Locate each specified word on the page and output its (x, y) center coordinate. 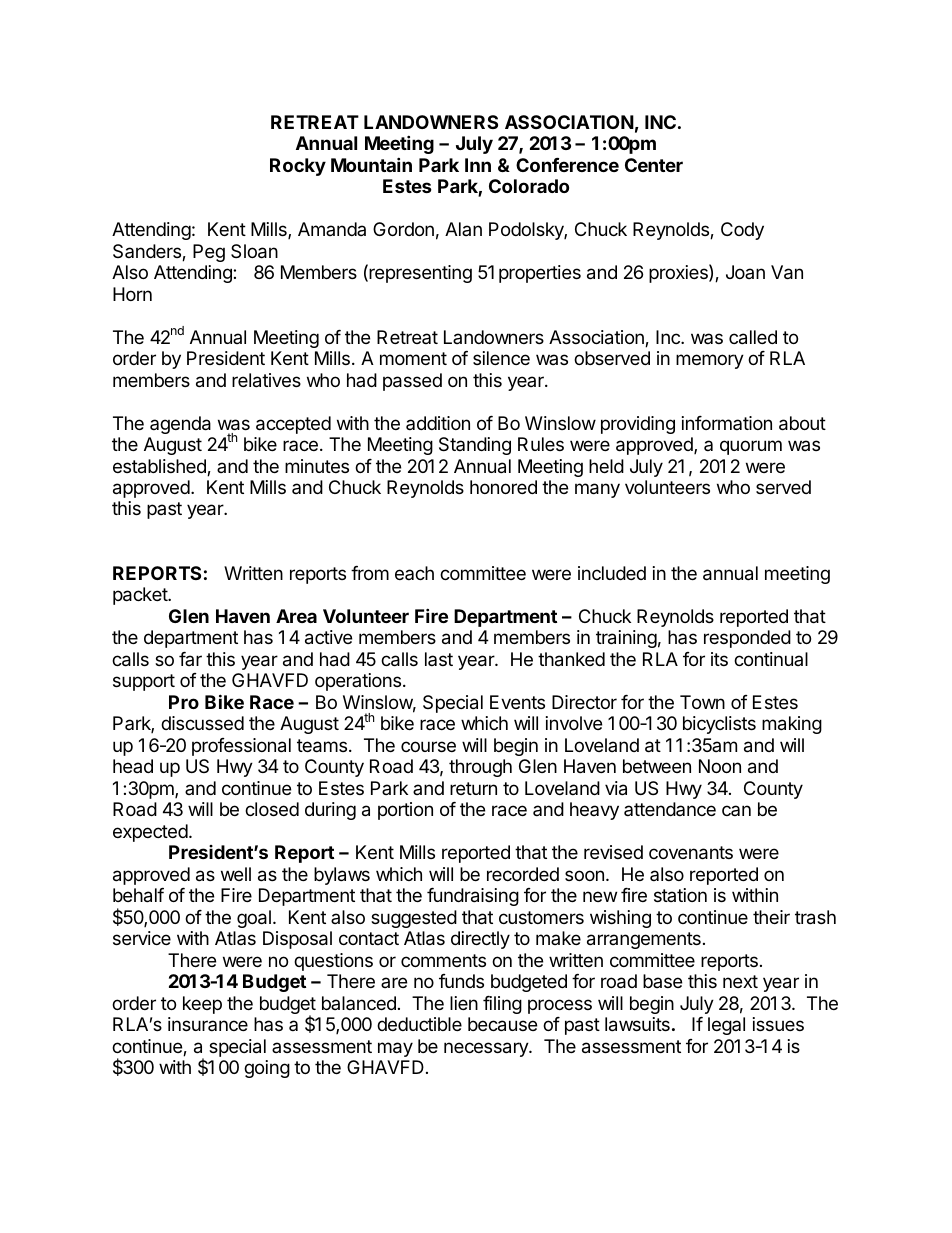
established (160, 467)
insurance (208, 1024)
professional (241, 747)
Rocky (298, 167)
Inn (478, 165)
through (480, 768)
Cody (742, 231)
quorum (751, 447)
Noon (720, 766)
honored (503, 487)
